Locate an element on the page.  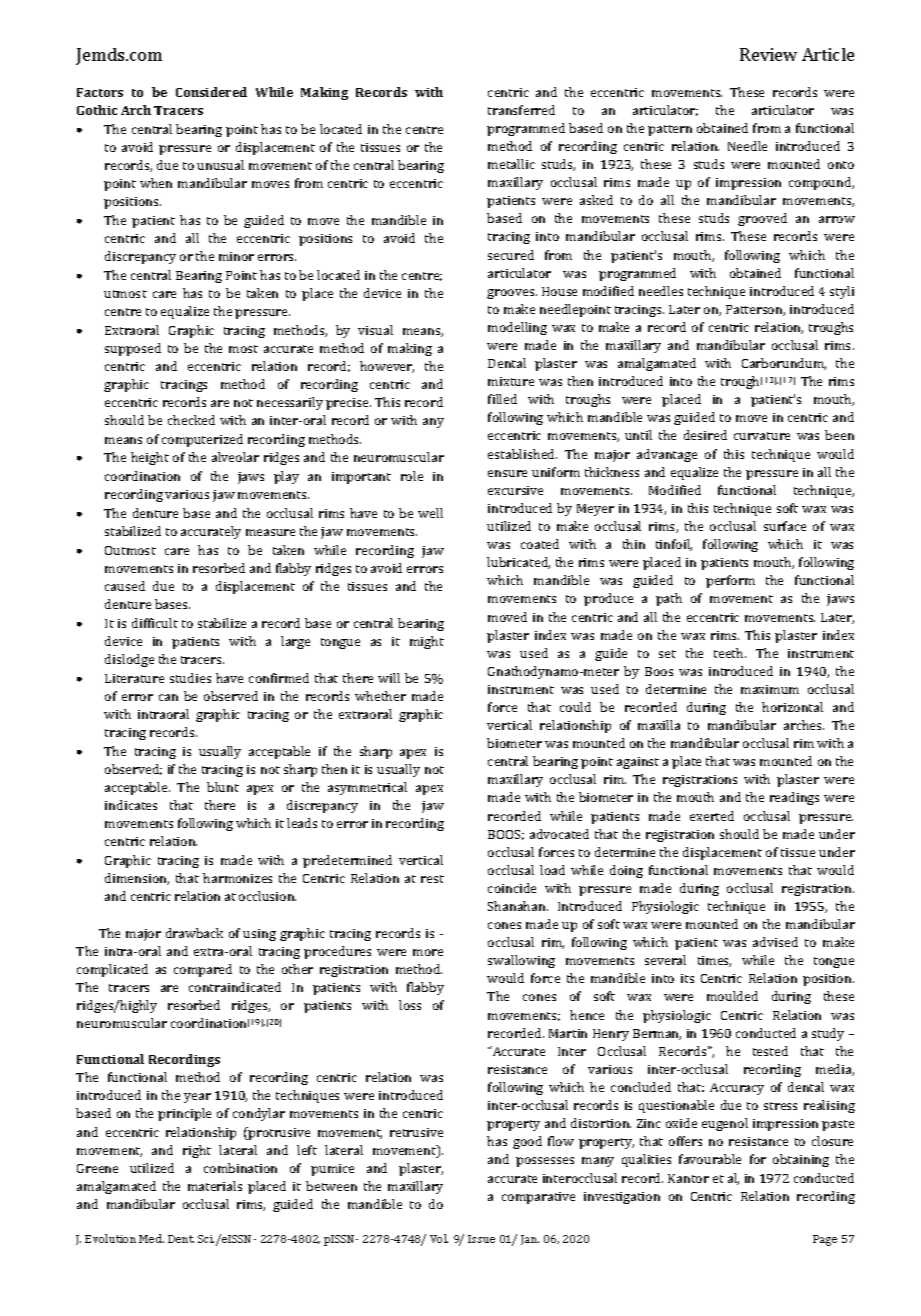
materials is located at coordinates (215, 1186).
